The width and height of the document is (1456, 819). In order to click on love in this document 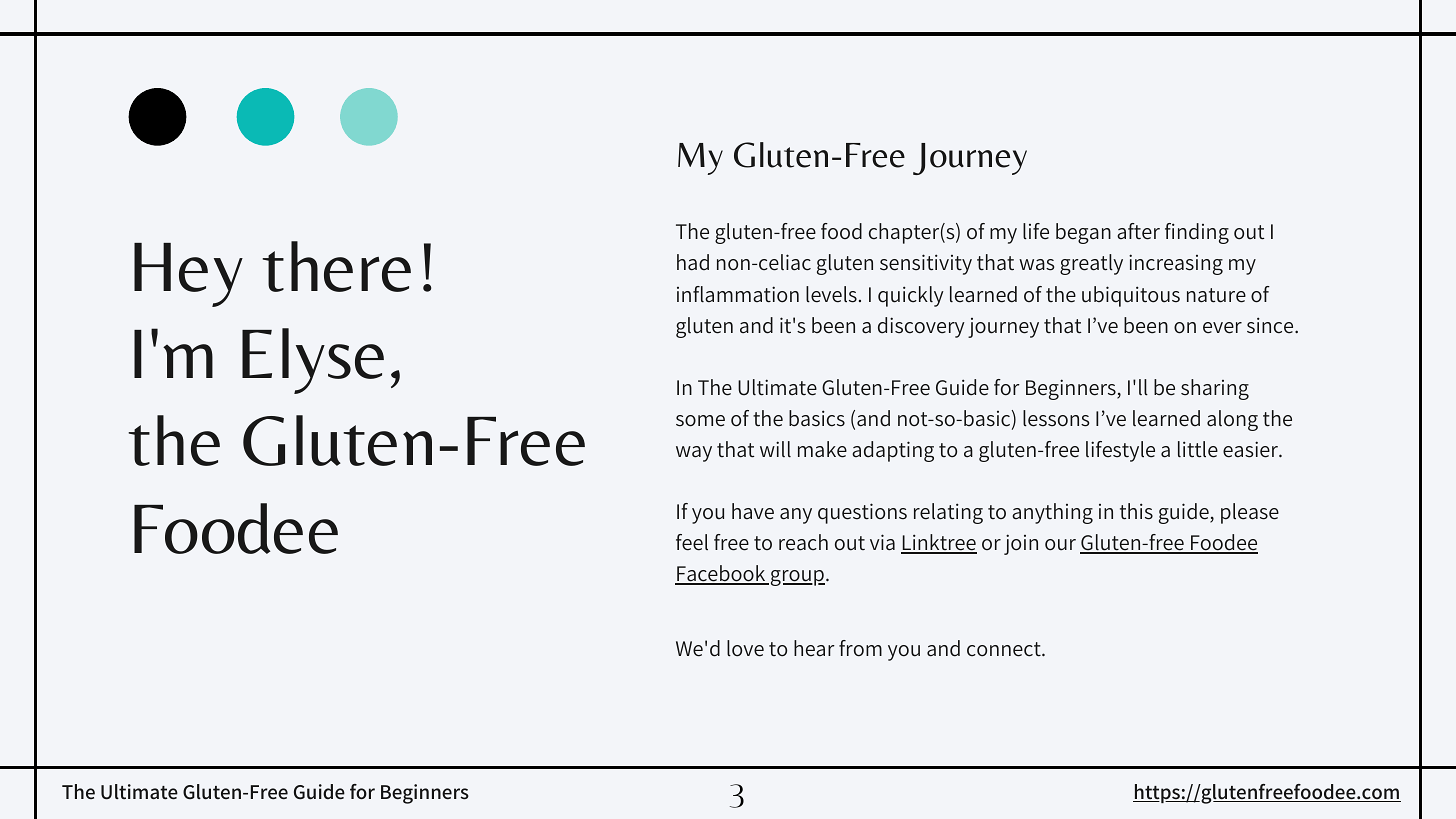, I will do `click(745, 648)`.
